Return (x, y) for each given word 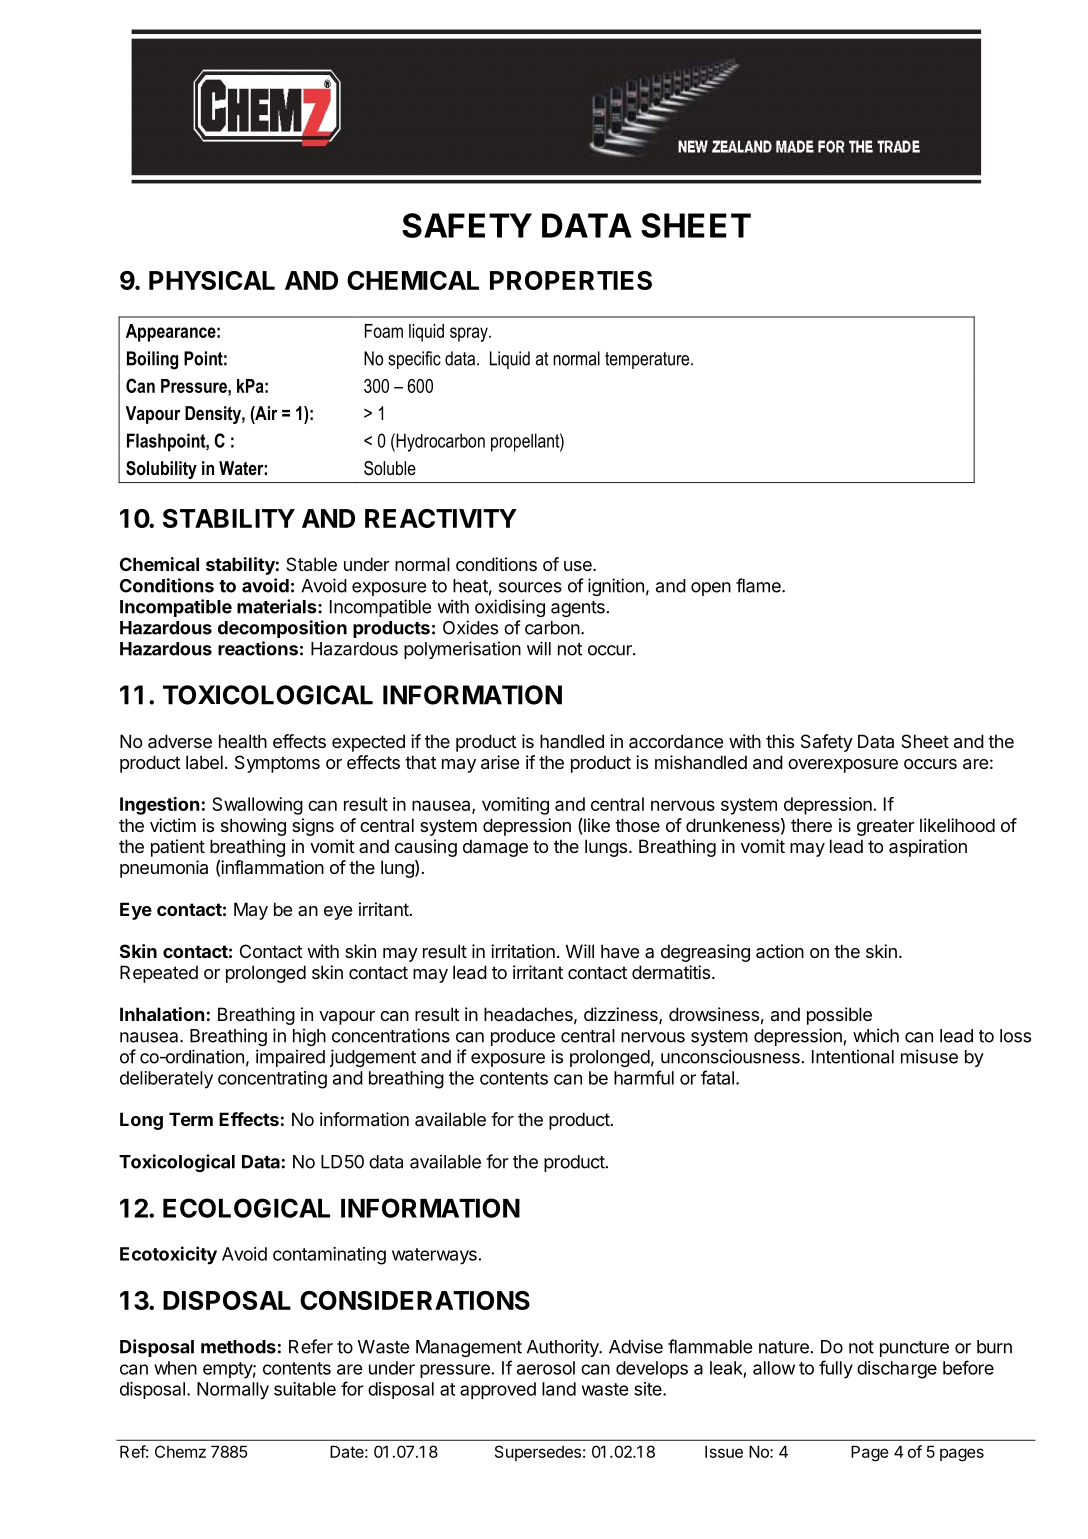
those (637, 825)
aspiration (928, 848)
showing (253, 827)
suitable (305, 1389)
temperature (648, 360)
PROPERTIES (571, 280)
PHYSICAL (212, 280)
